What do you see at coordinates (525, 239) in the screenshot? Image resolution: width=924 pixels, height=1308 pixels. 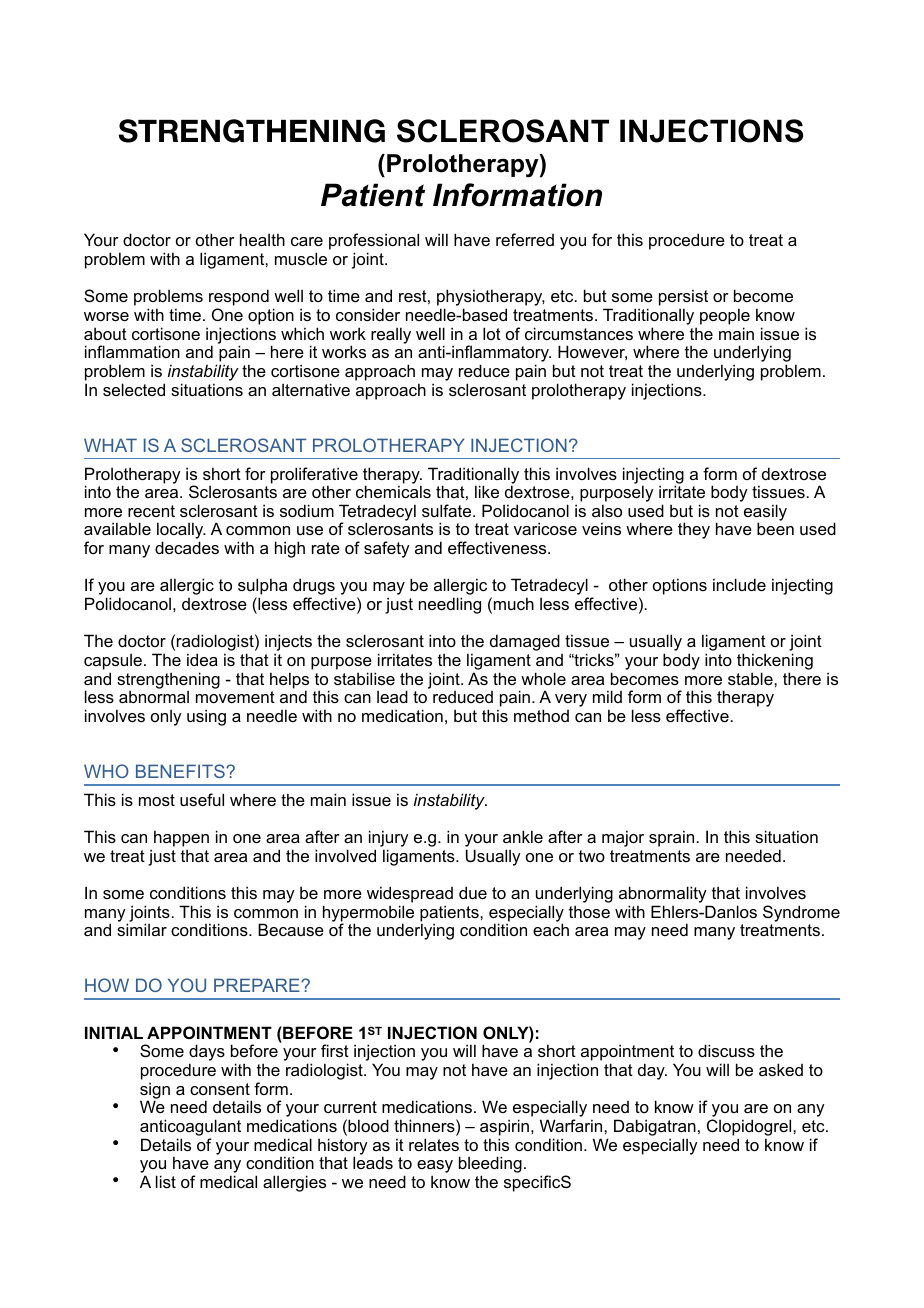 I see `referred` at bounding box center [525, 239].
